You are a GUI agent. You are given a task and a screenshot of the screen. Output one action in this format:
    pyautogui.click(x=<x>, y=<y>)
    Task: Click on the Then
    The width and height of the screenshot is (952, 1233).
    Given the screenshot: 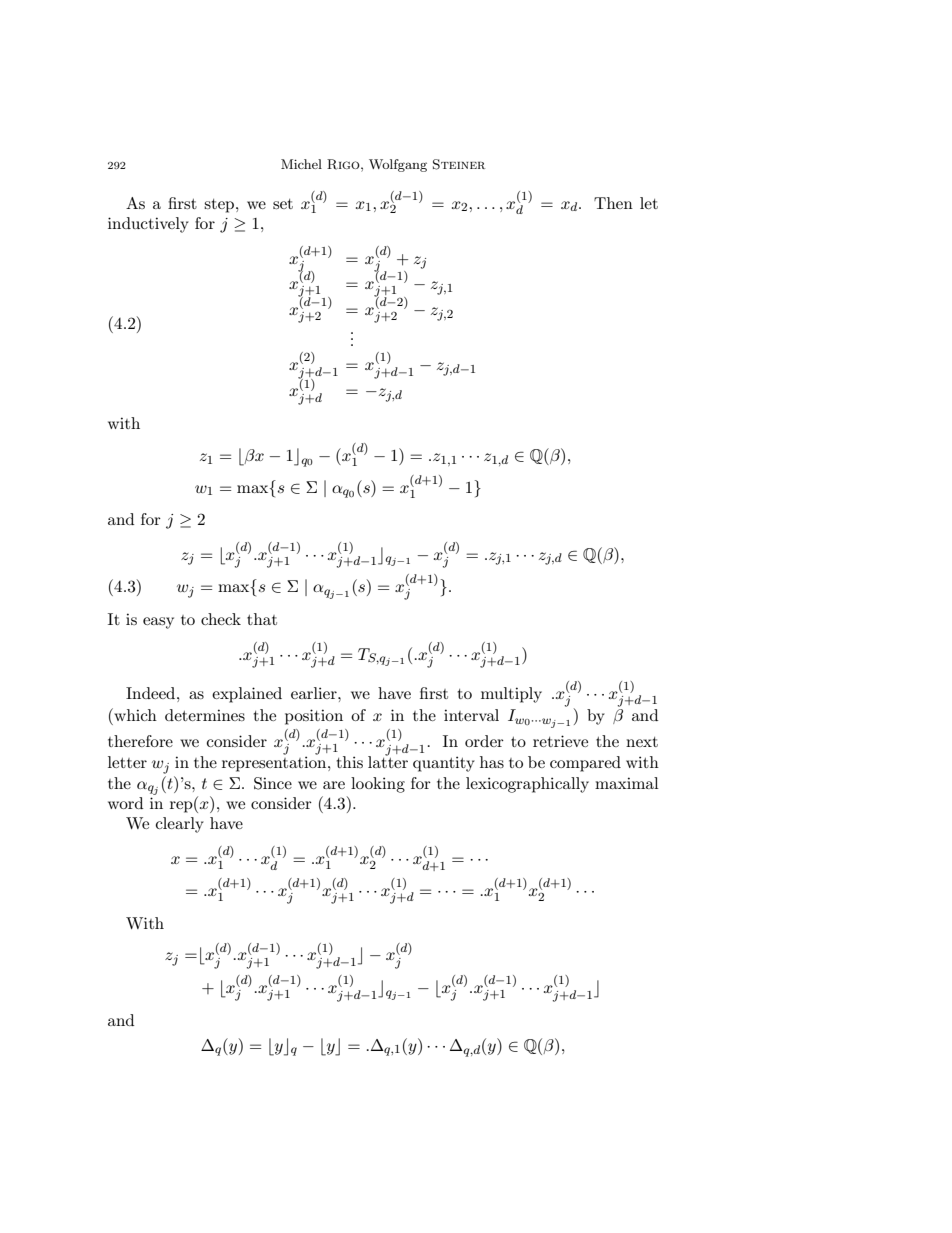 What is the action you would take?
    pyautogui.click(x=613, y=203)
